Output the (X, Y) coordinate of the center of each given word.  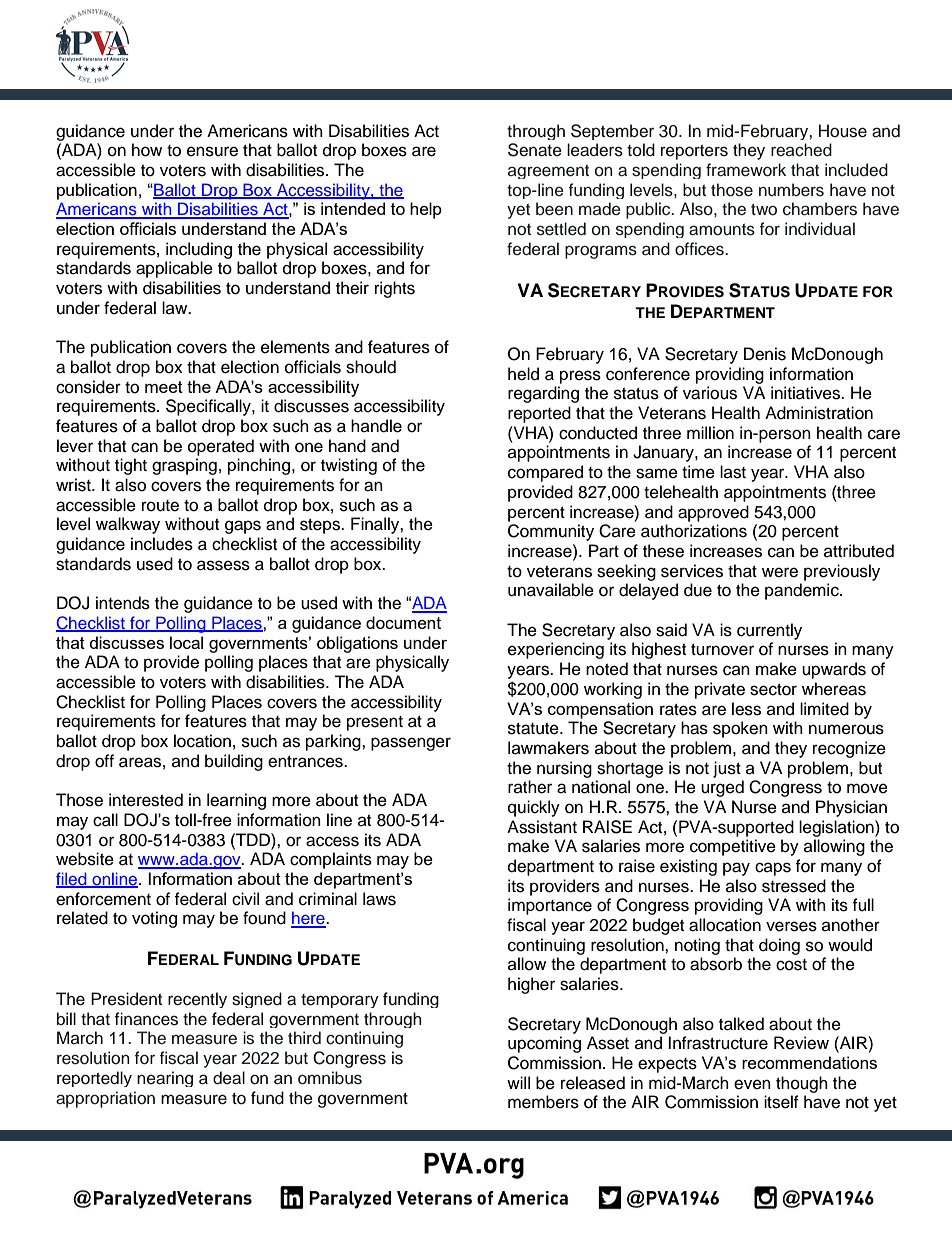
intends (123, 603)
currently (769, 631)
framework (746, 170)
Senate (535, 150)
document (403, 622)
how (147, 150)
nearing (165, 1079)
